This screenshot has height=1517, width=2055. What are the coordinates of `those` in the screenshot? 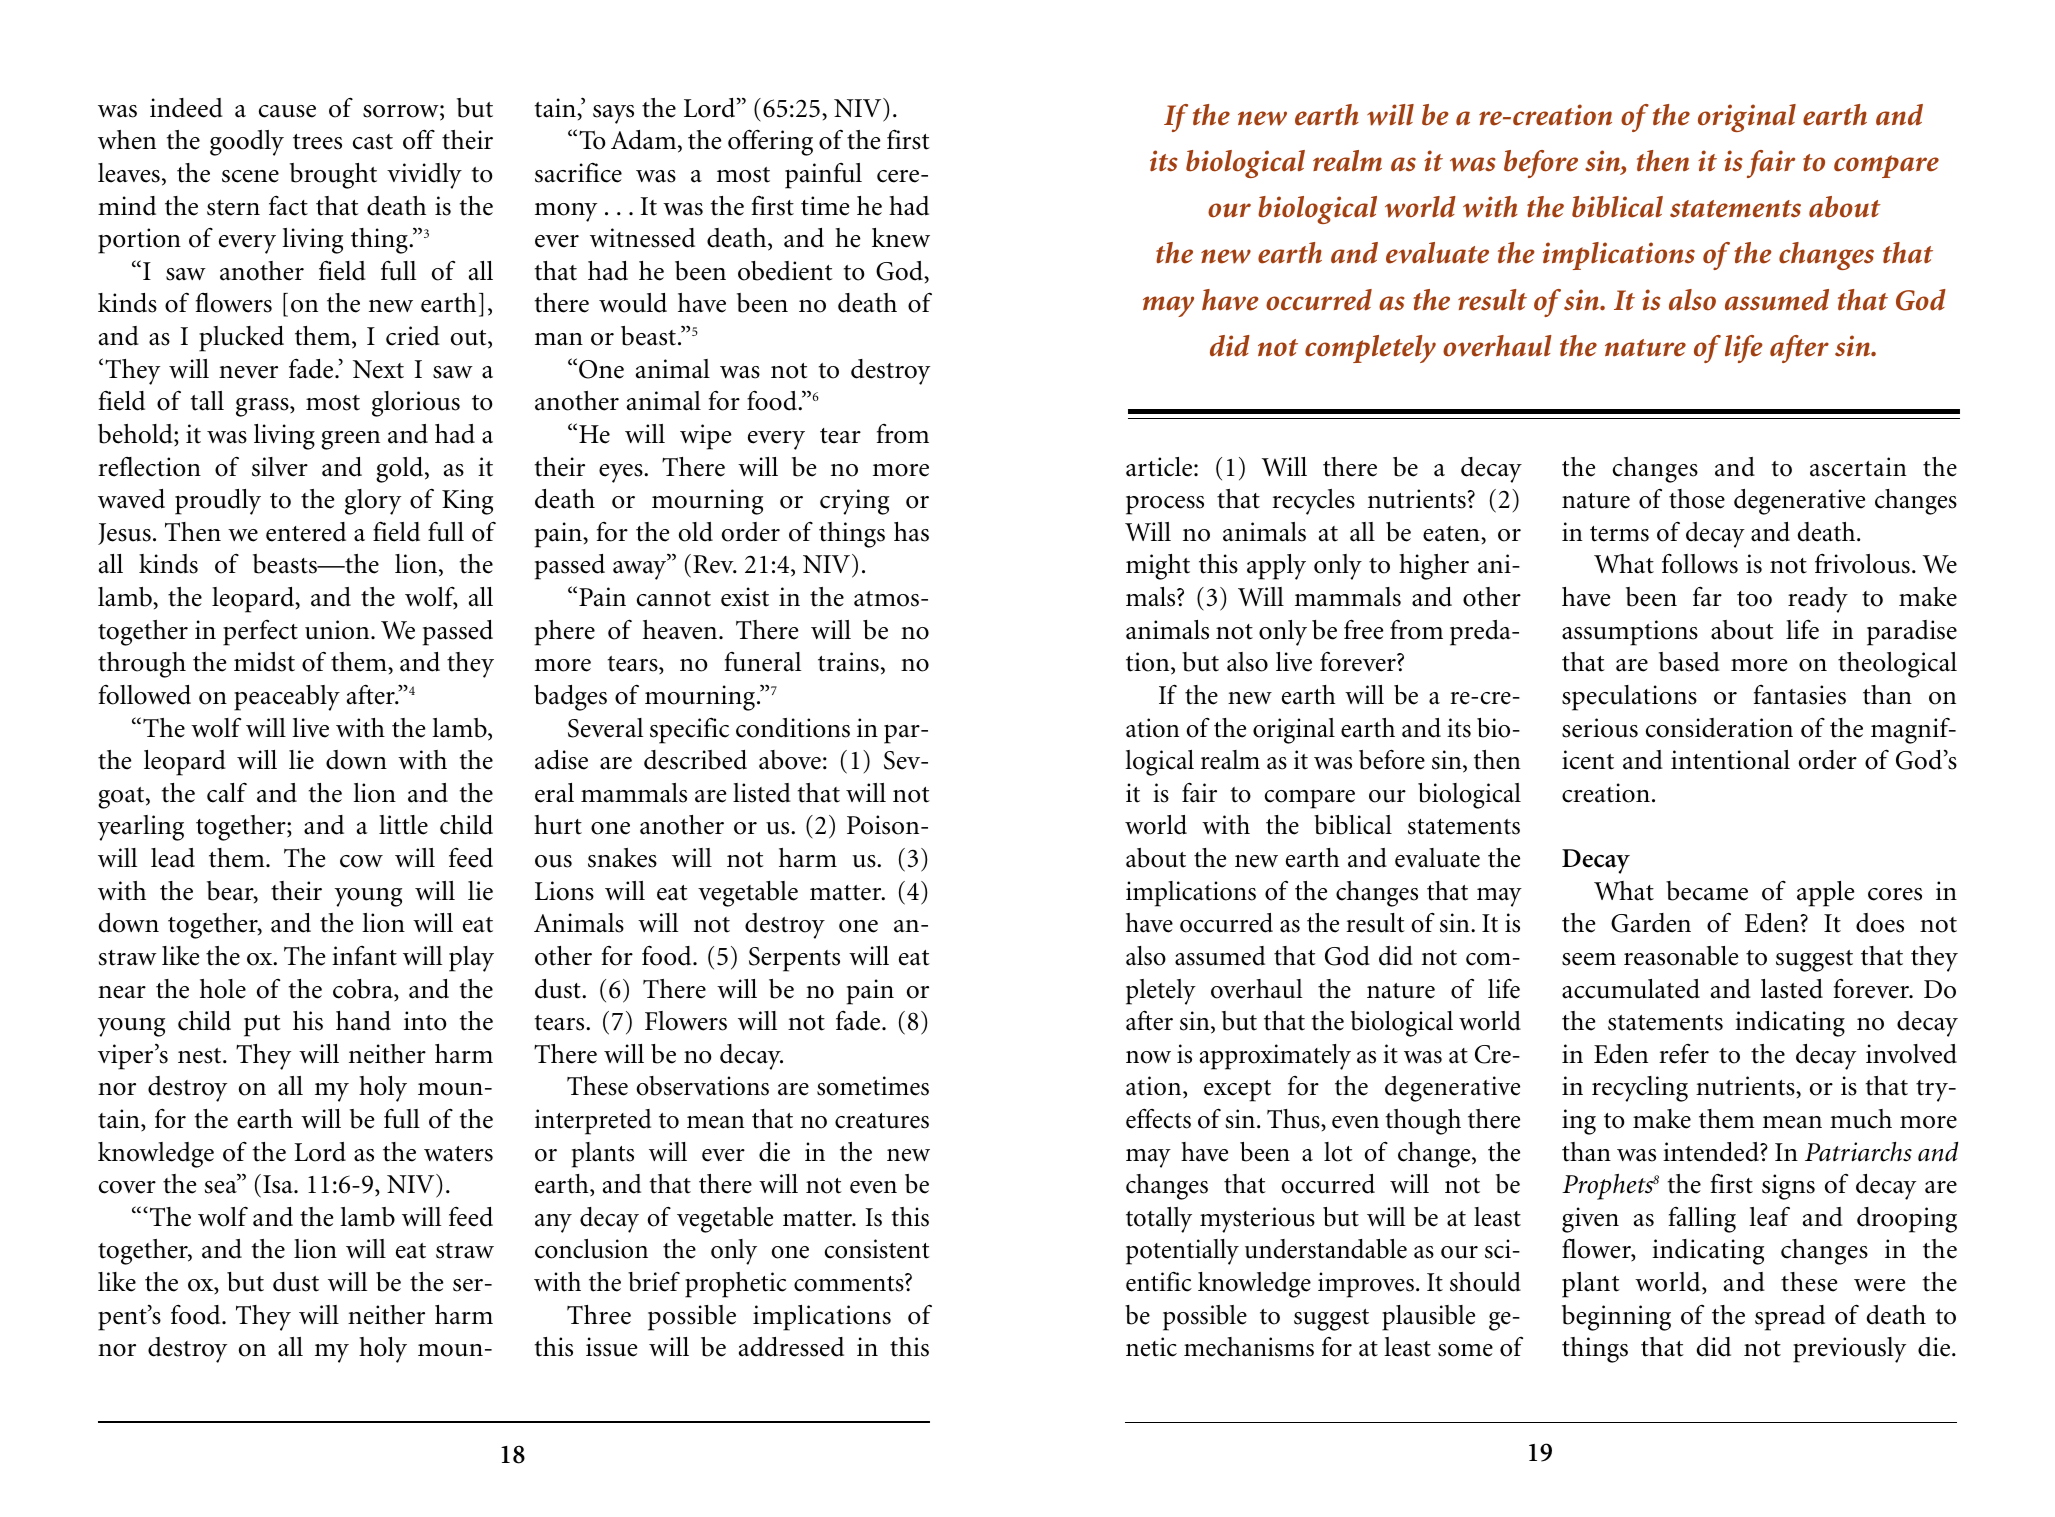 It's located at (1697, 499).
